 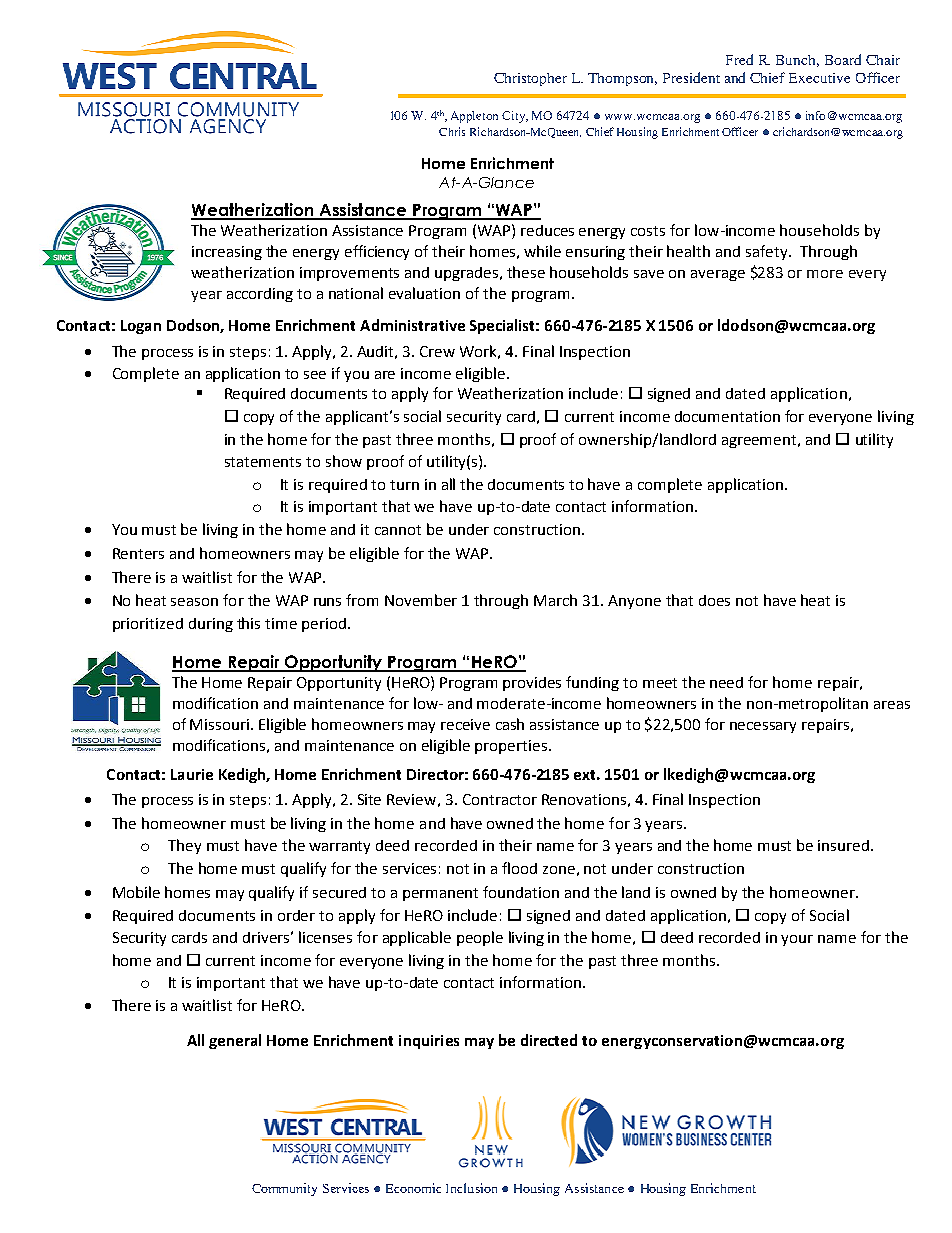 I want to click on directed, so click(x=549, y=1040).
